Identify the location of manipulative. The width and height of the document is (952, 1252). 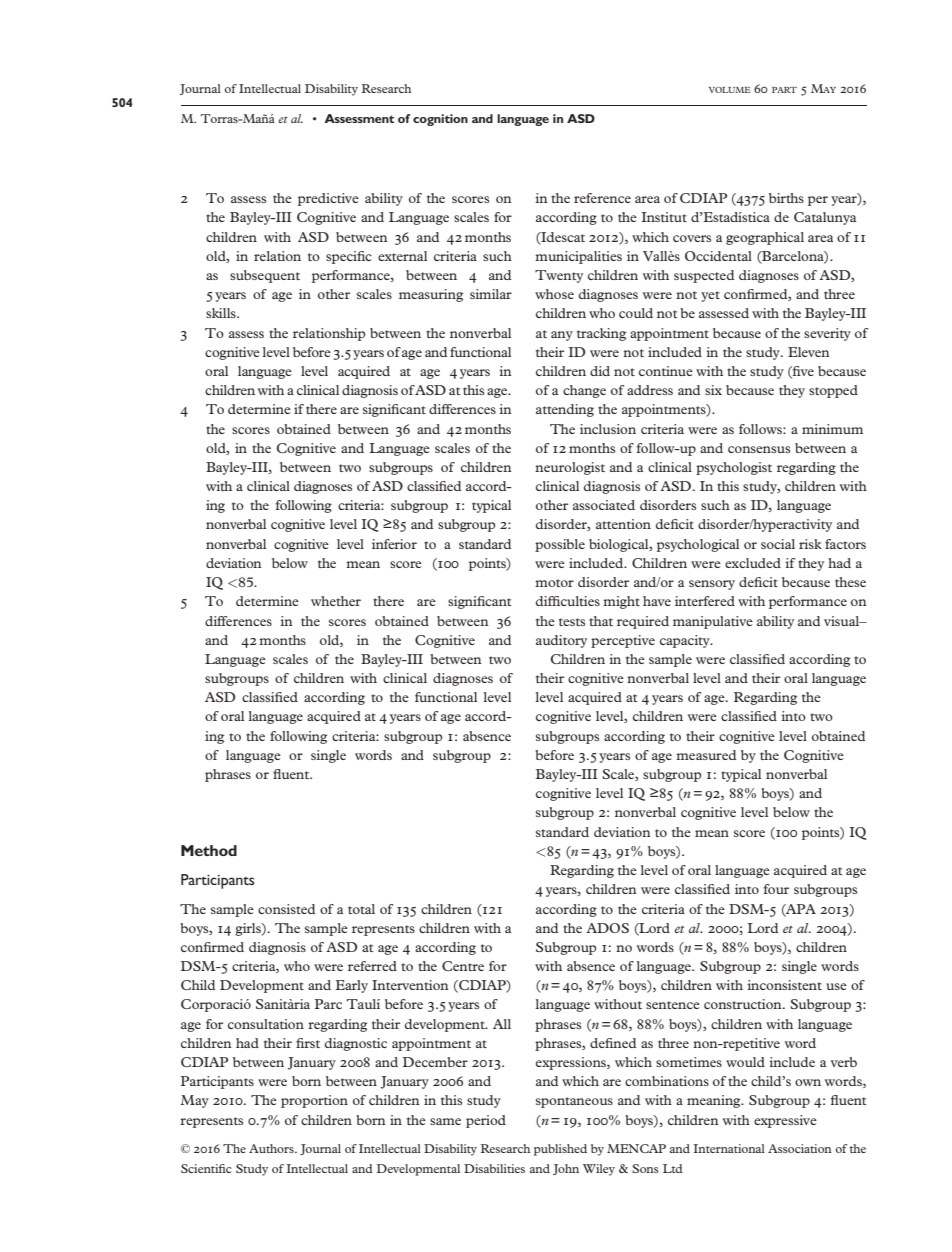
(713, 622).
